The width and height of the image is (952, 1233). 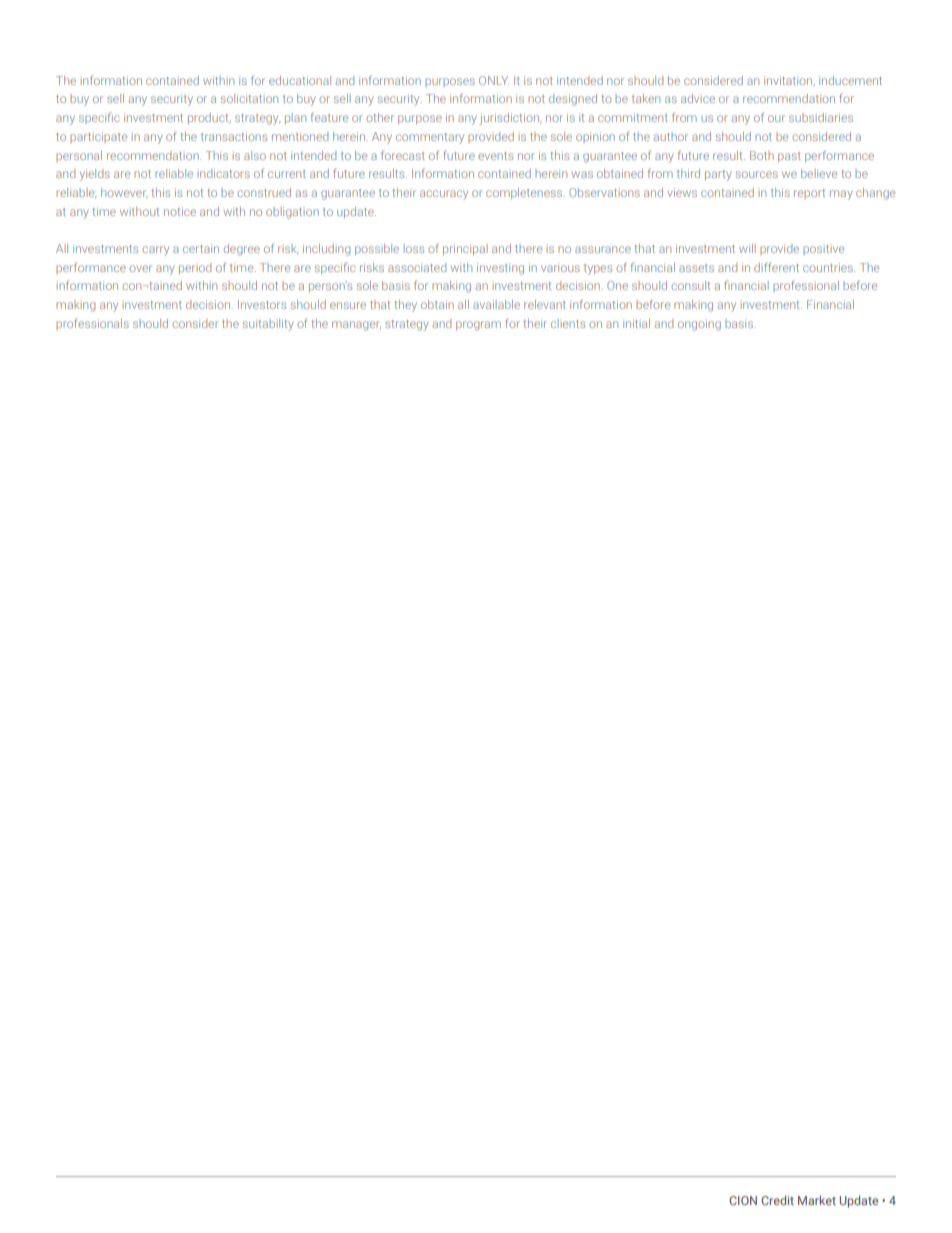 What do you see at coordinates (478, 326) in the image?
I see `program` at bounding box center [478, 326].
